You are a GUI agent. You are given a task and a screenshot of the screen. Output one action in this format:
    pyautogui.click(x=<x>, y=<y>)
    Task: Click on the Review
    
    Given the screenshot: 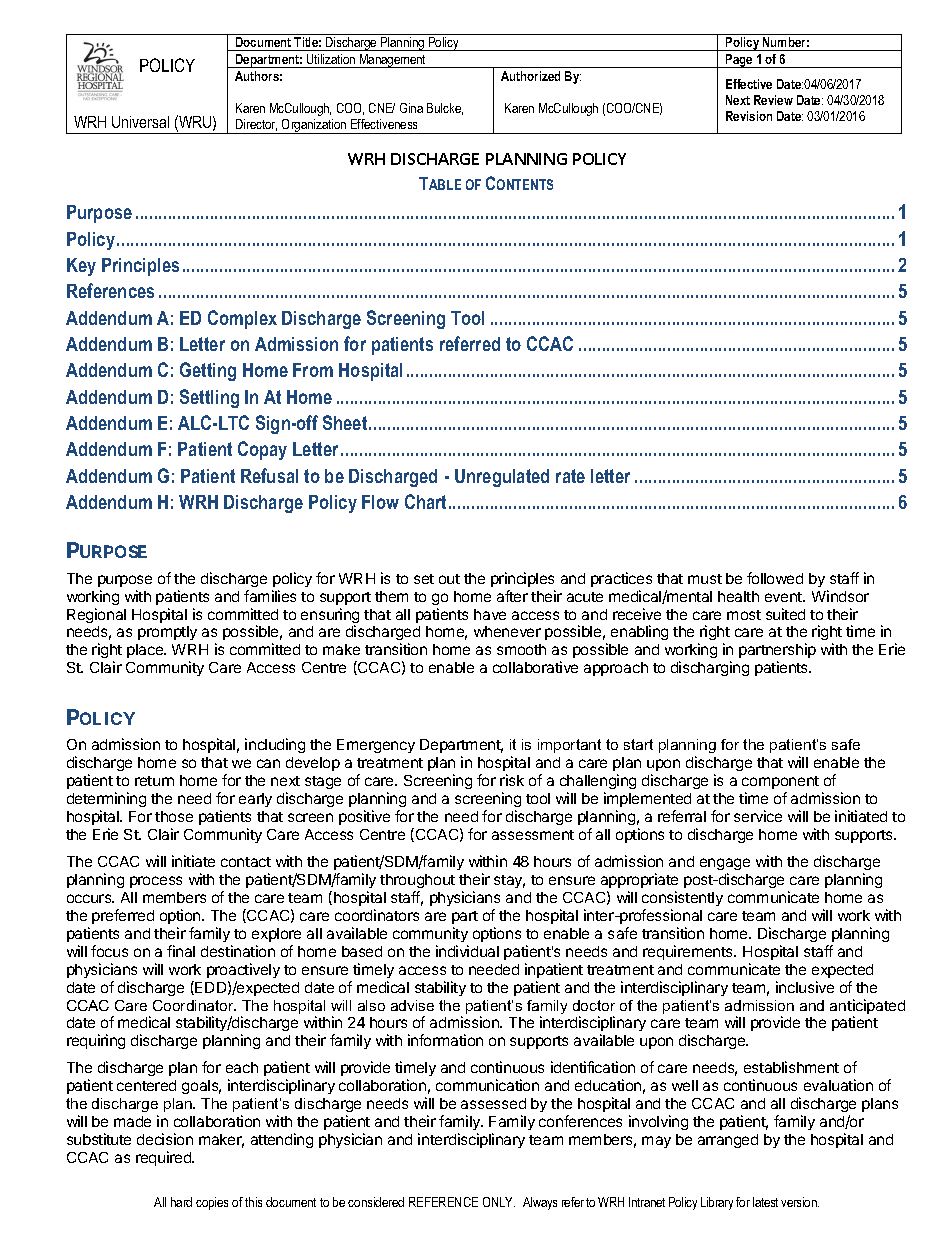 What is the action you would take?
    pyautogui.click(x=773, y=100)
